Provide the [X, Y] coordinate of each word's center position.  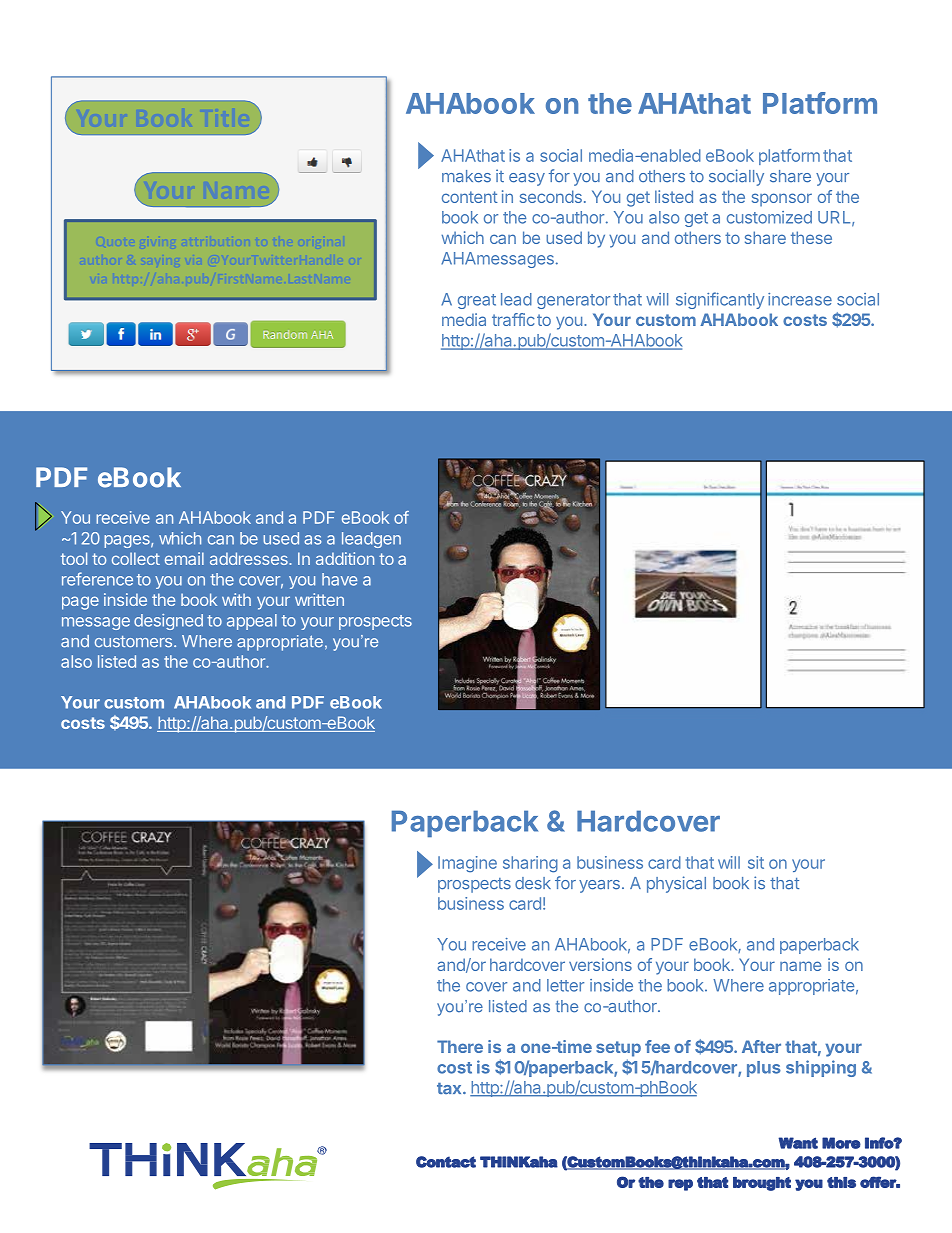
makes [466, 176]
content [470, 197]
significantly [720, 300]
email [184, 558]
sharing [530, 864]
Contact [446, 1162]
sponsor [782, 200]
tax [450, 1088]
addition [345, 558]
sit [756, 862]
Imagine [467, 864]
